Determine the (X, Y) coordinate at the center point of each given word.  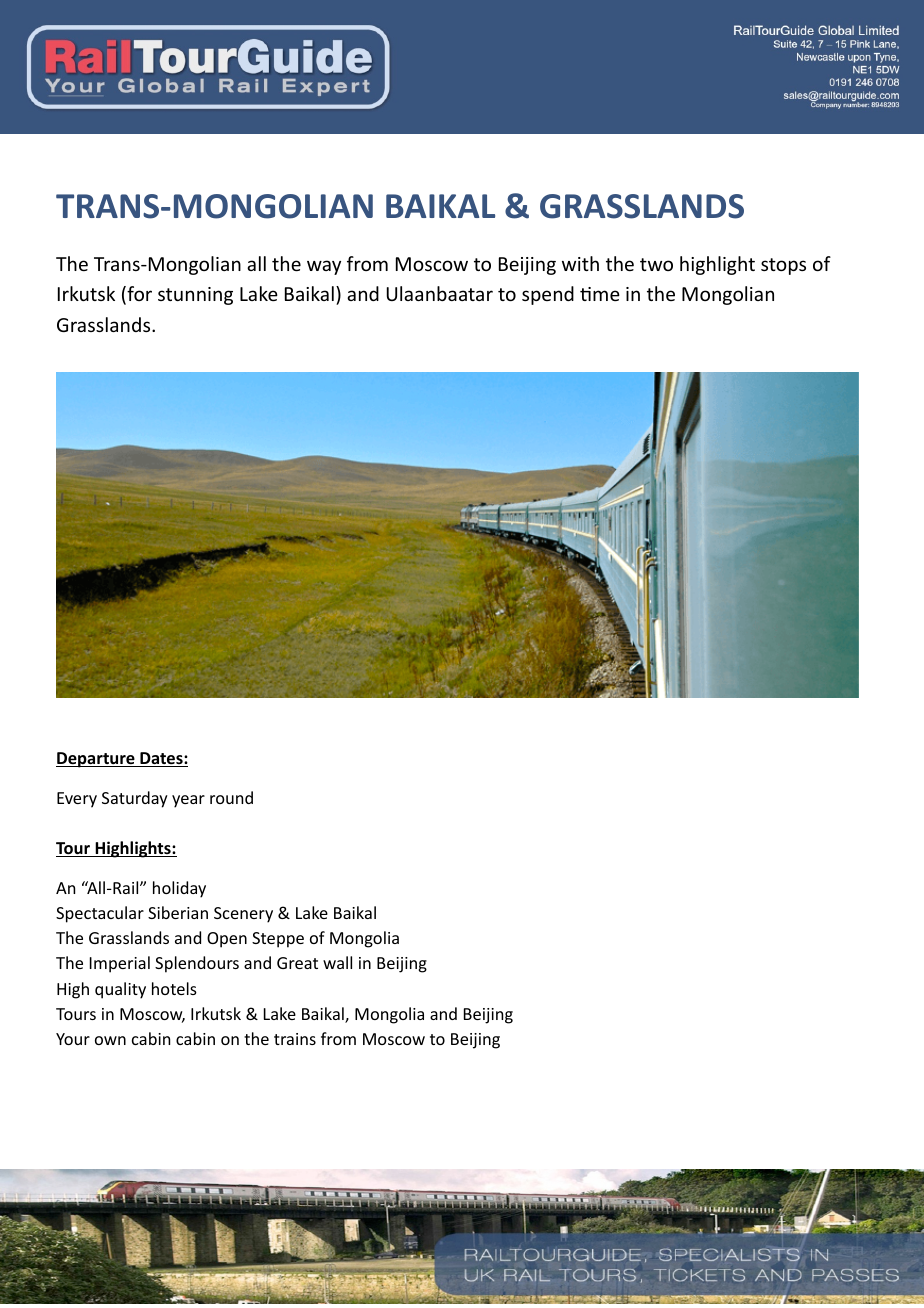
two (656, 264)
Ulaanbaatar (440, 293)
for (138, 295)
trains (295, 1039)
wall (337, 962)
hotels (174, 988)
